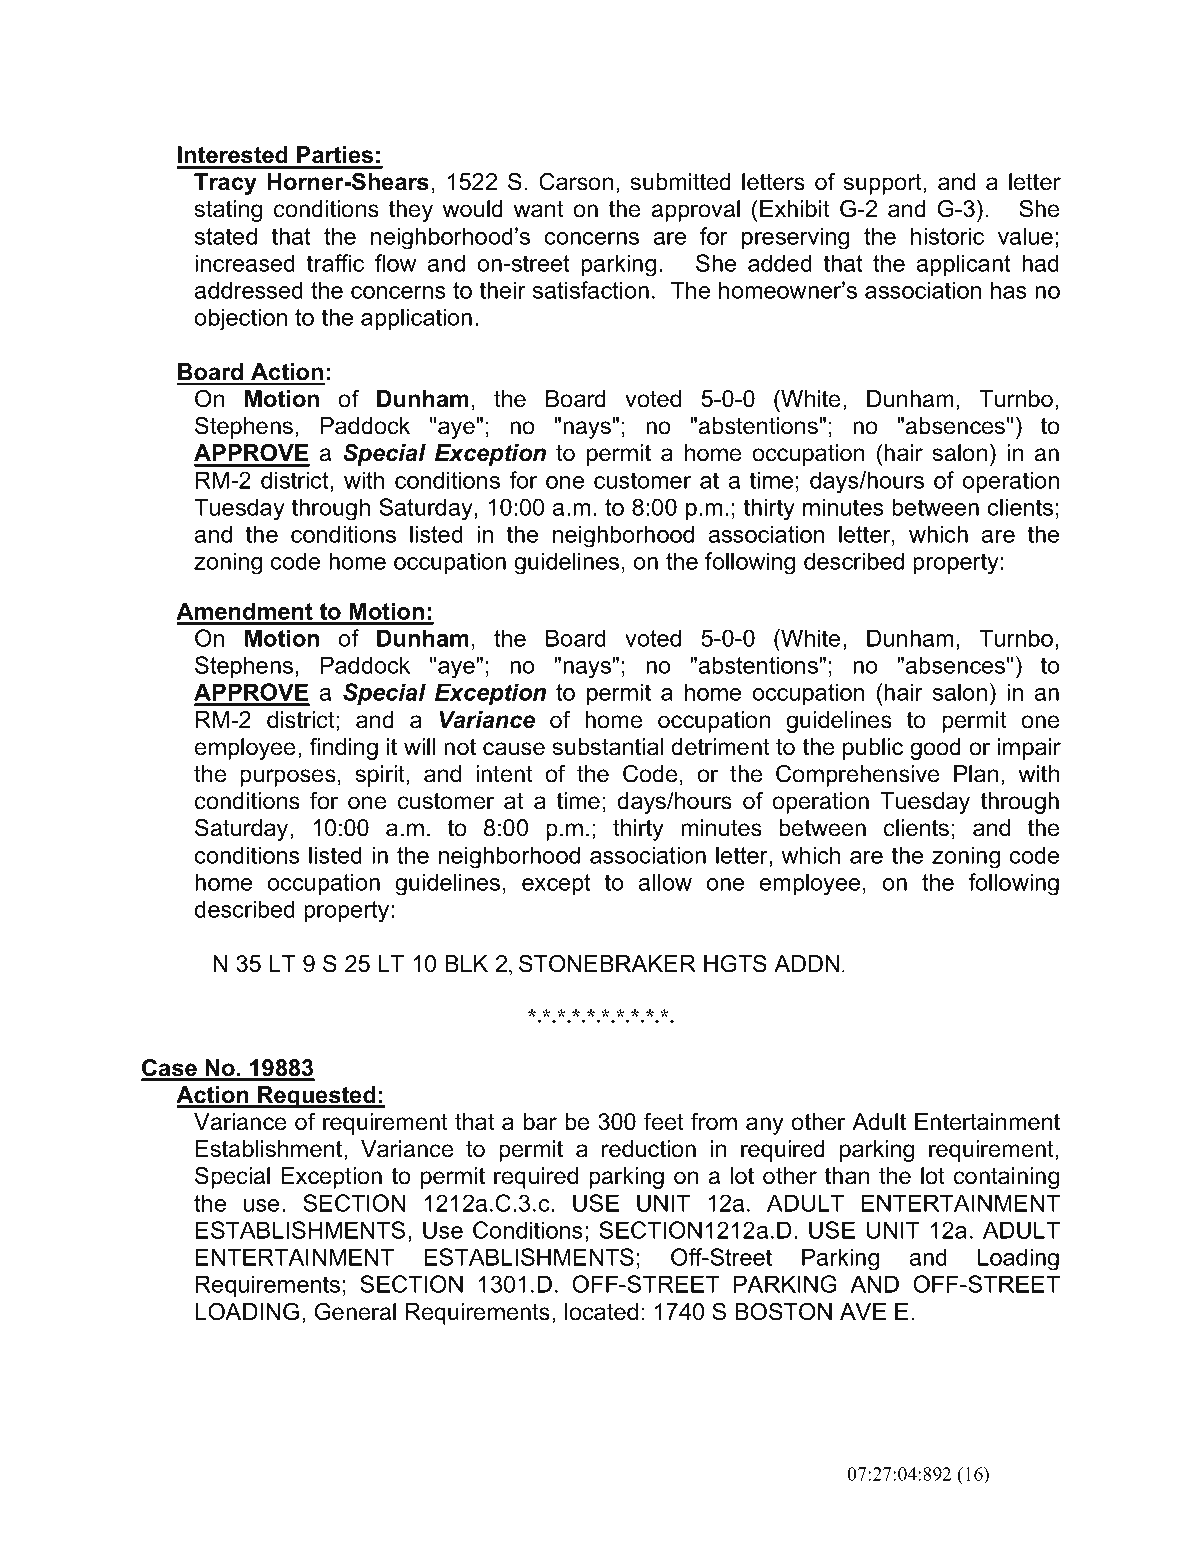 This screenshot has width=1202, height=1556. Describe the element at coordinates (335, 263) in the screenshot. I see `traffic` at that location.
